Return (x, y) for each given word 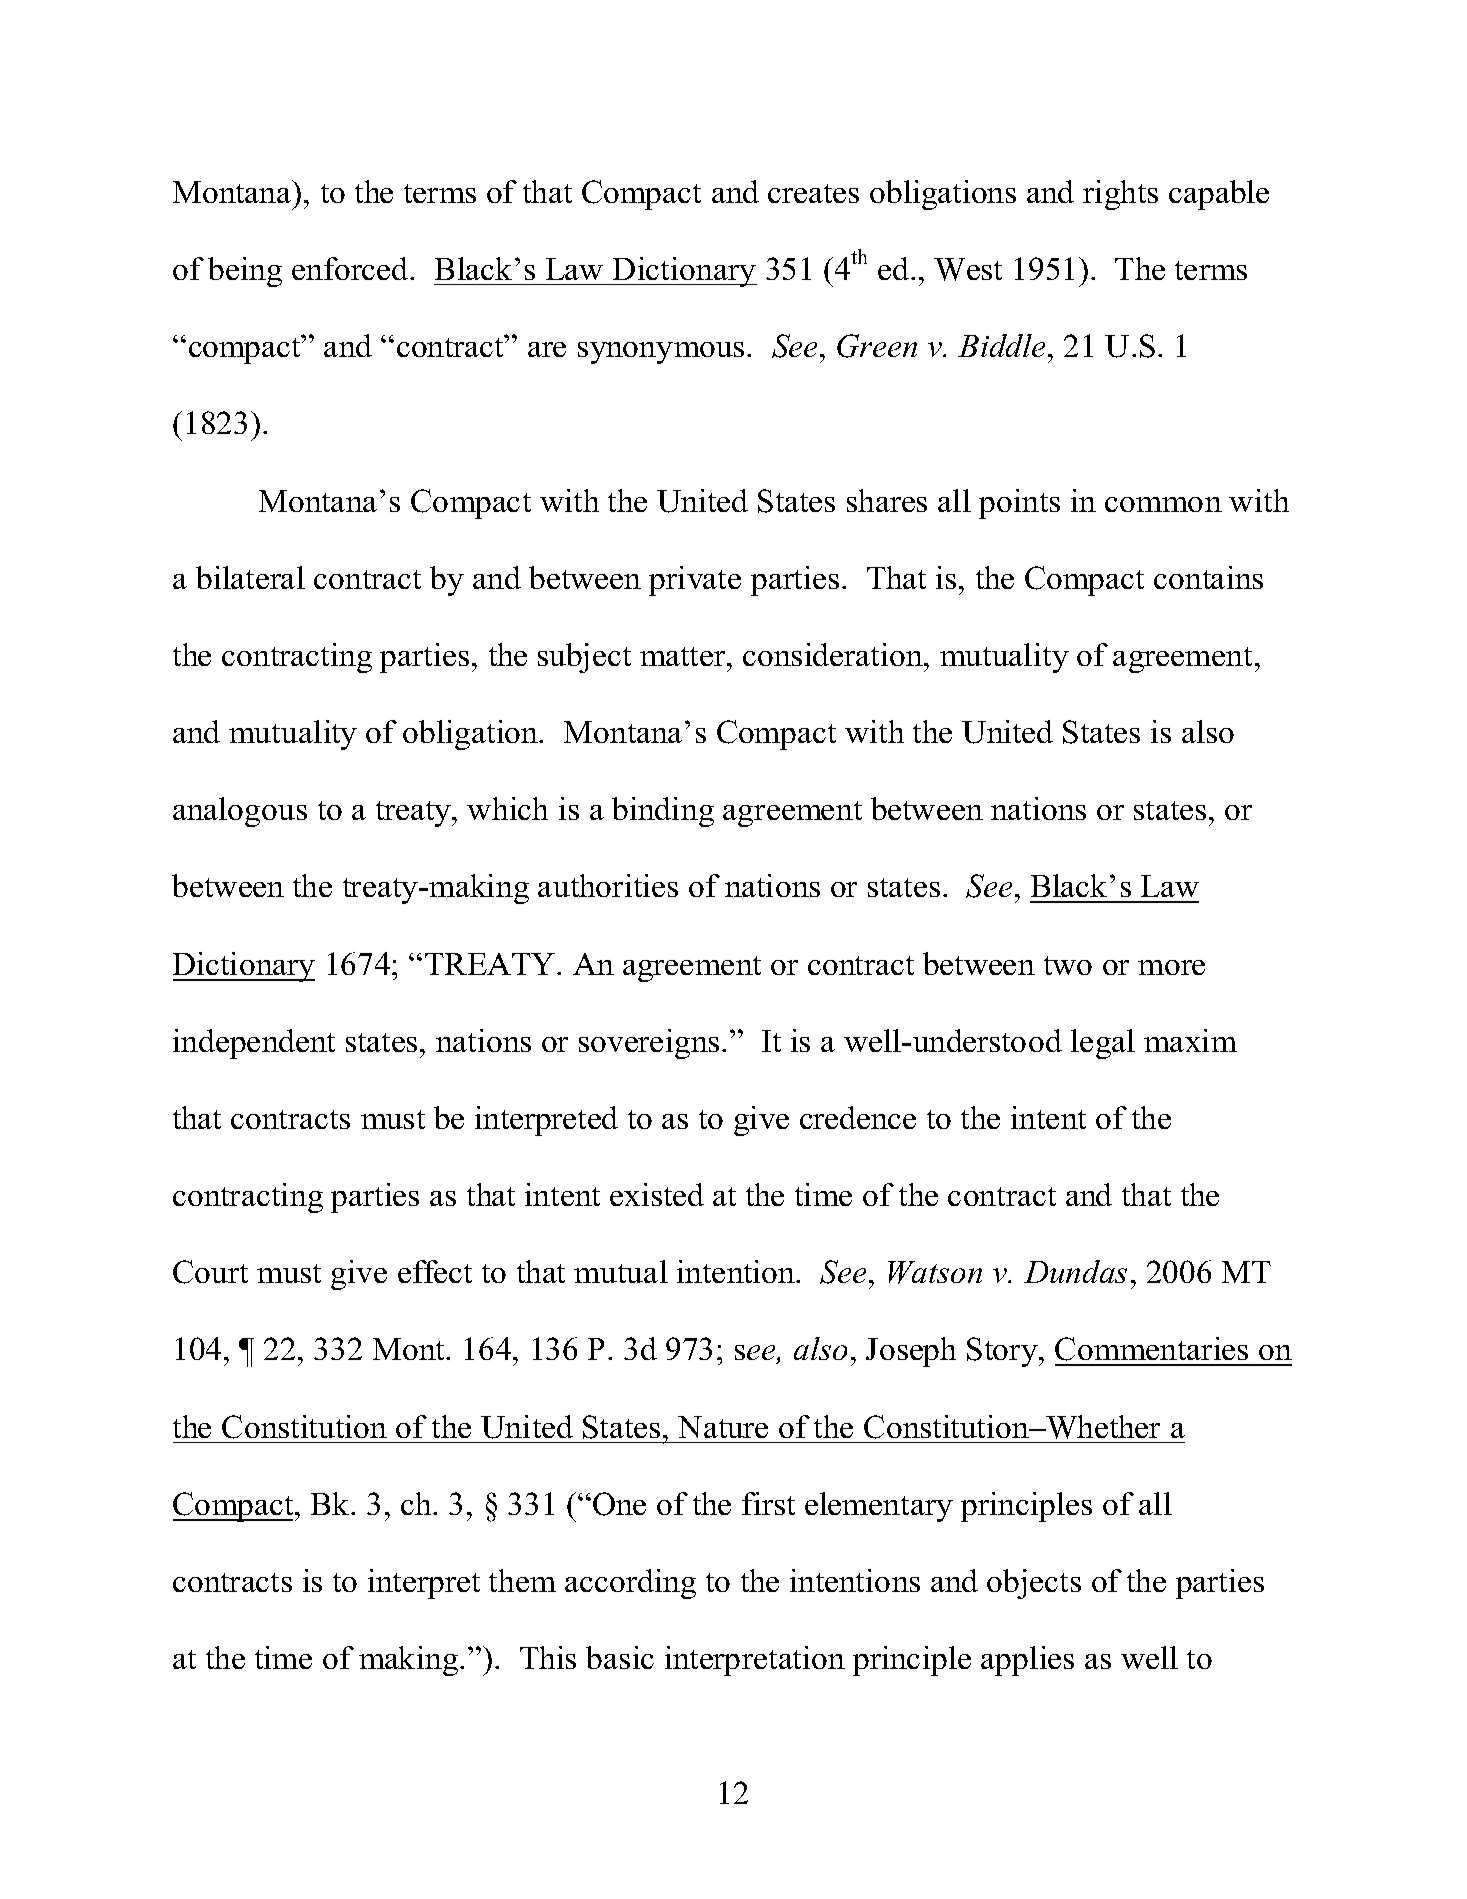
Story (1003, 1352)
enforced (351, 268)
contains (1208, 577)
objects (1034, 1584)
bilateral (250, 577)
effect (435, 1271)
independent (254, 1044)
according (630, 1584)
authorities (608, 885)
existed (657, 1194)
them (522, 1580)
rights (1120, 195)
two (1068, 965)
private (695, 581)
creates (813, 193)
